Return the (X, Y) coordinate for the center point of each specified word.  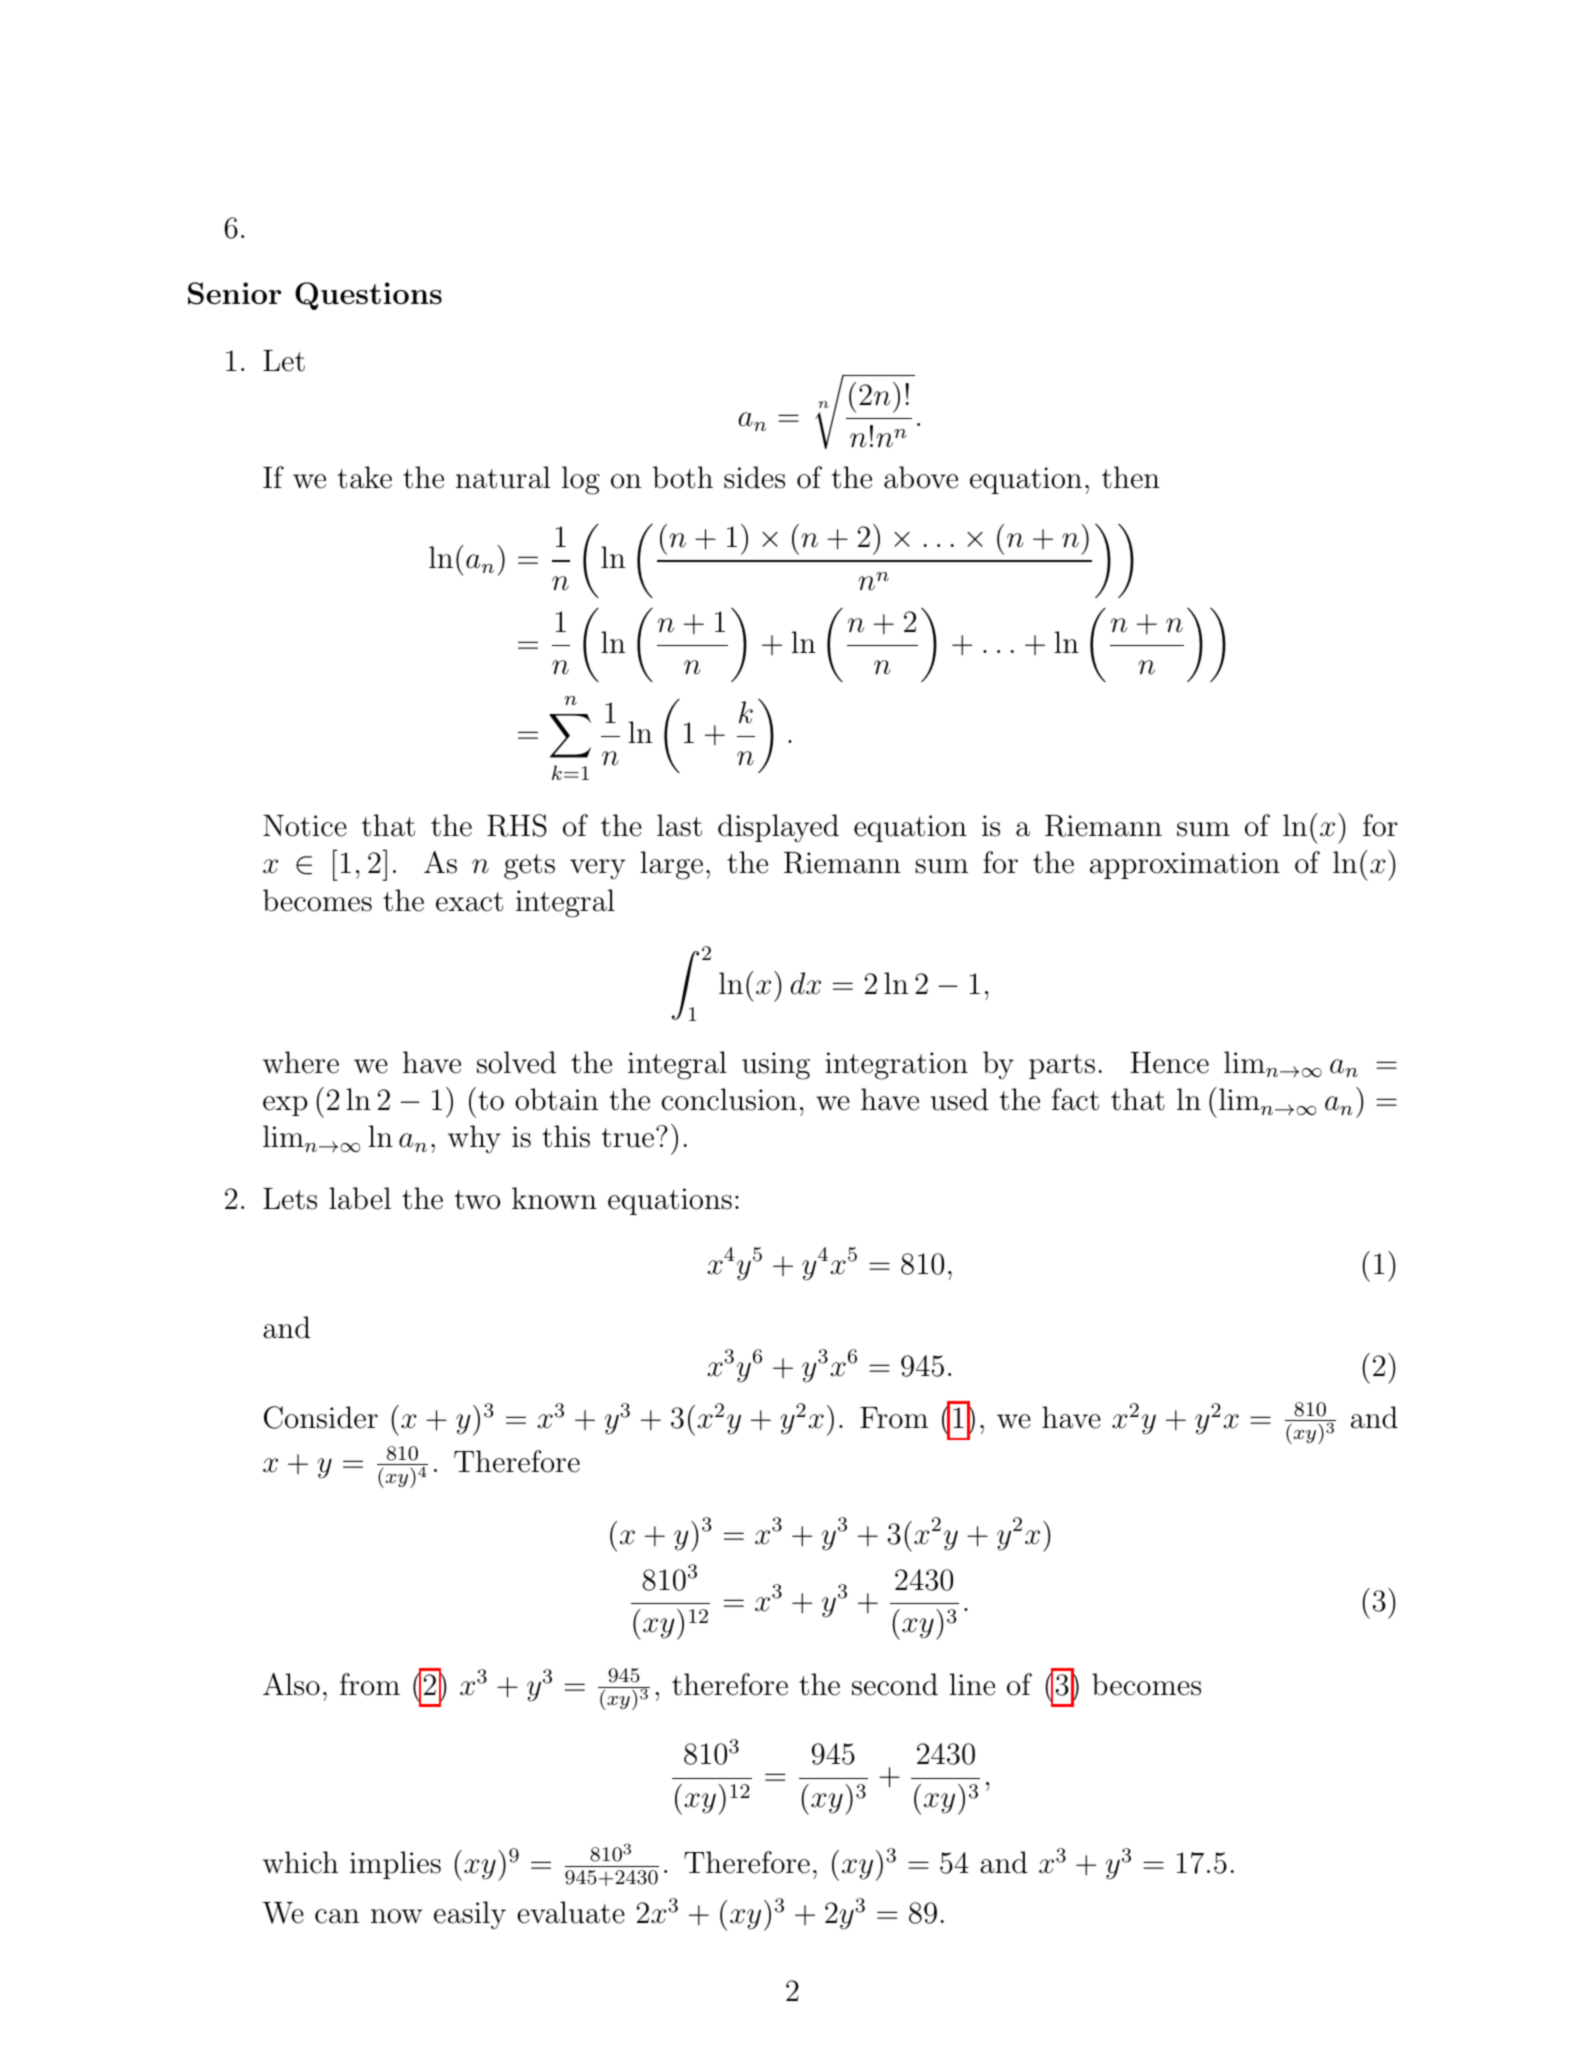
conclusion (729, 1099)
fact (1075, 1099)
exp (285, 1106)
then (1131, 477)
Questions (368, 296)
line (972, 1684)
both (683, 477)
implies (395, 1865)
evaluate (571, 1912)
